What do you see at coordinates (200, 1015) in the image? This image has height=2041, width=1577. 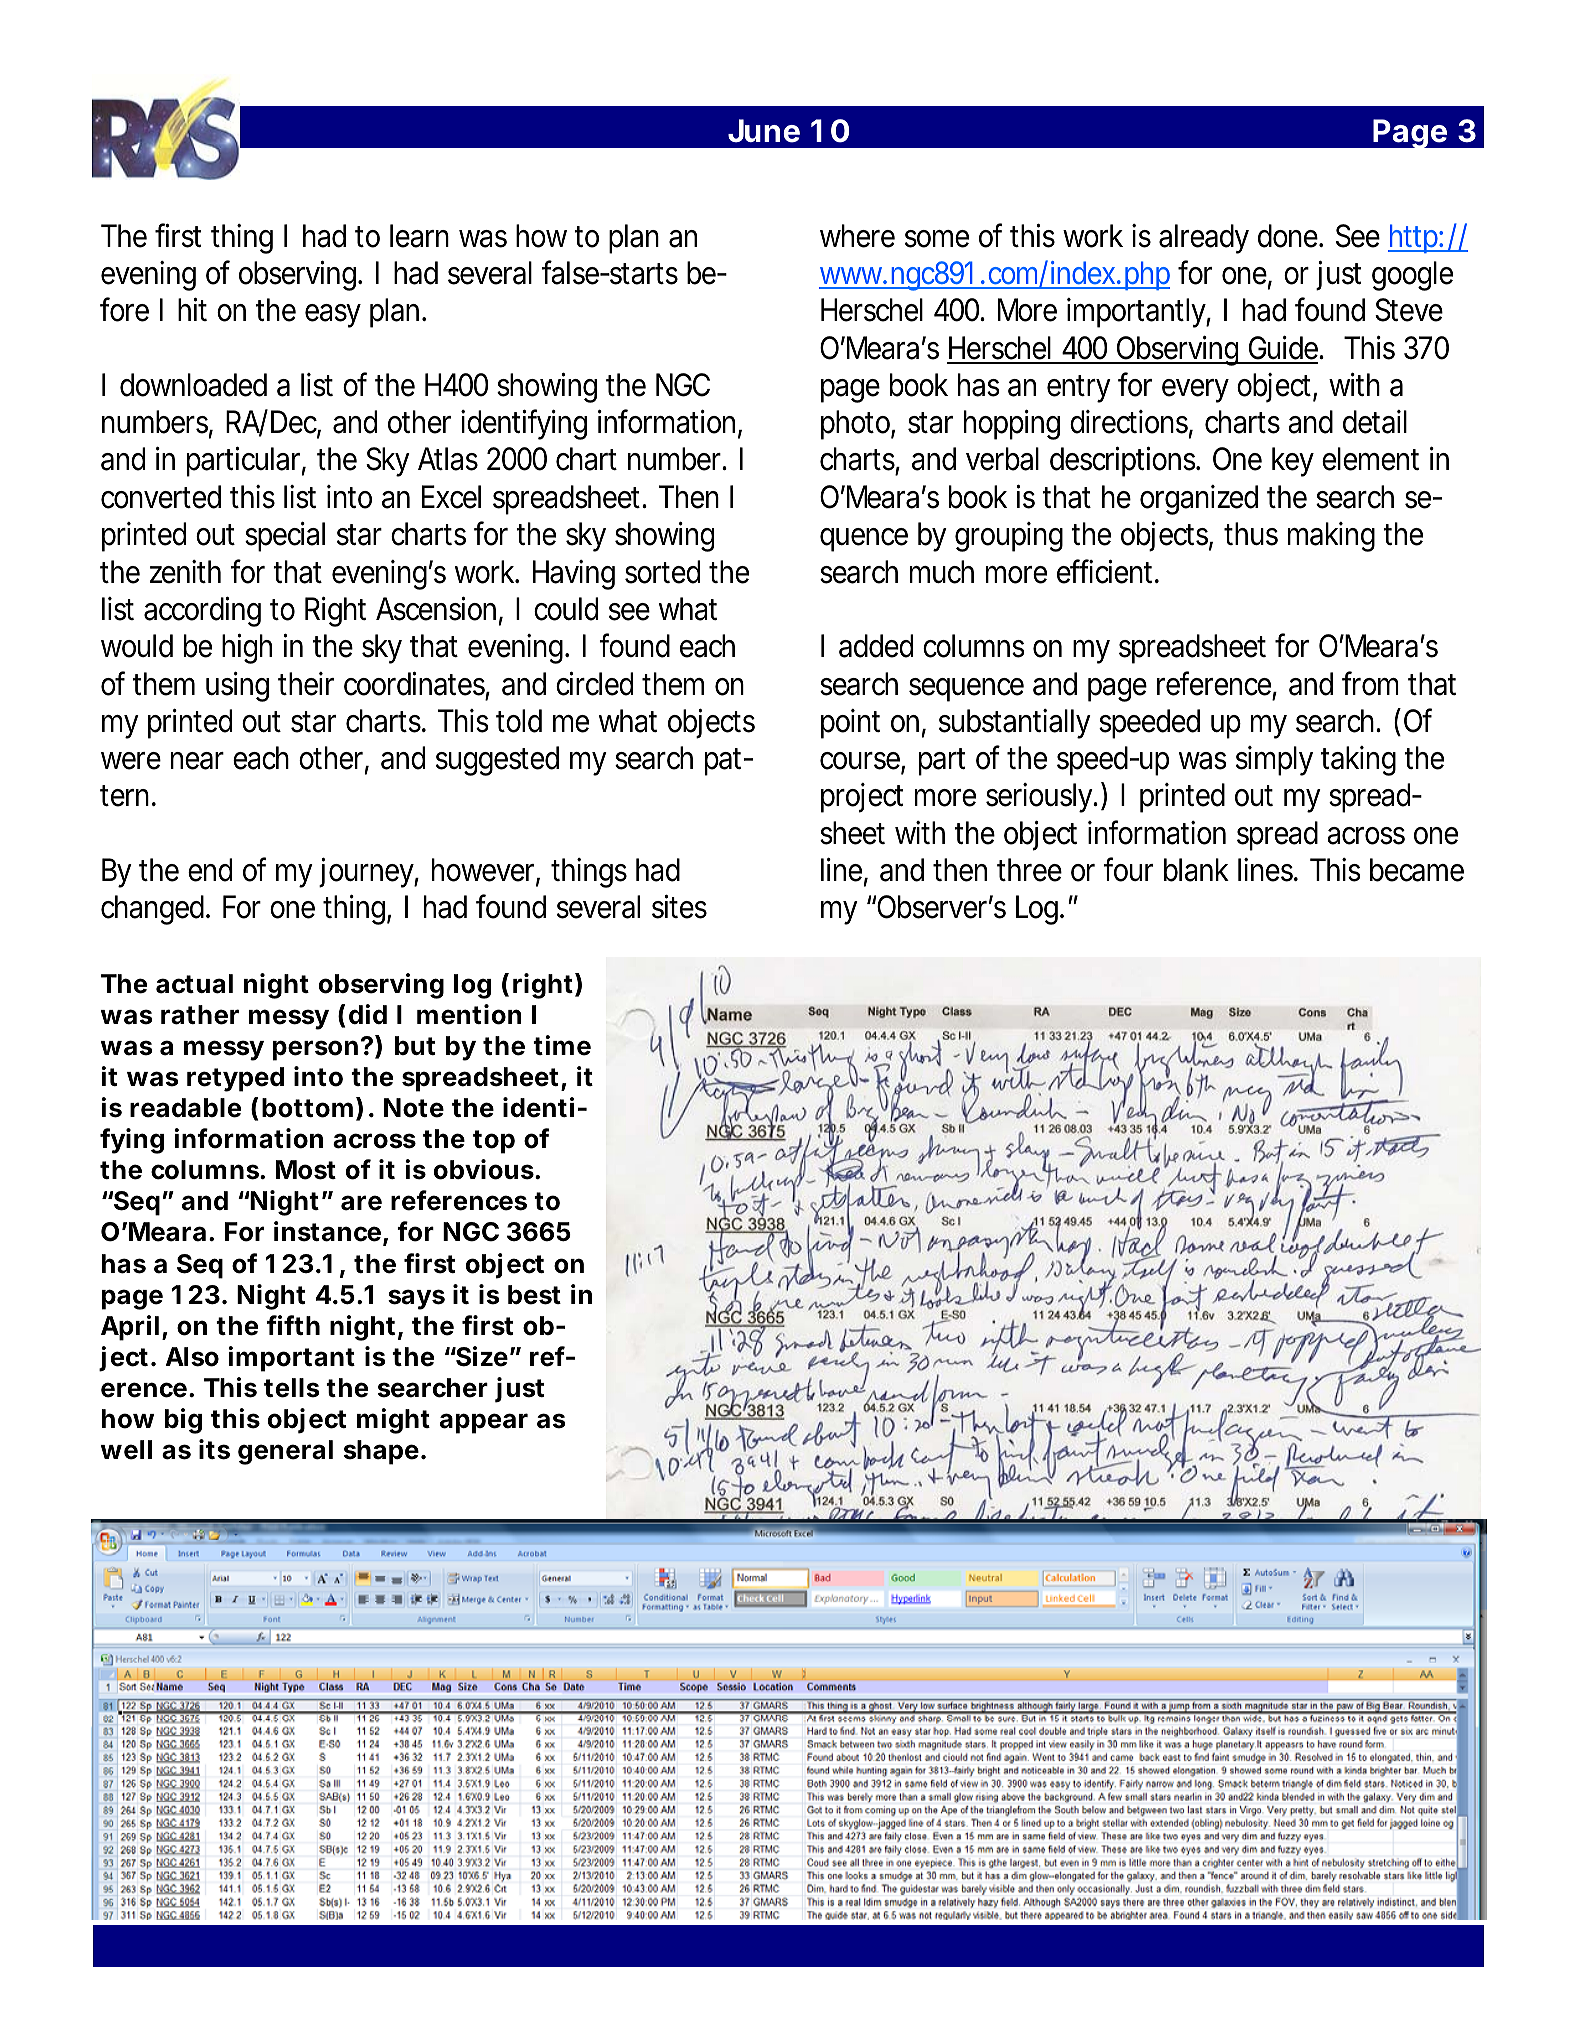 I see `rather` at bounding box center [200, 1015].
